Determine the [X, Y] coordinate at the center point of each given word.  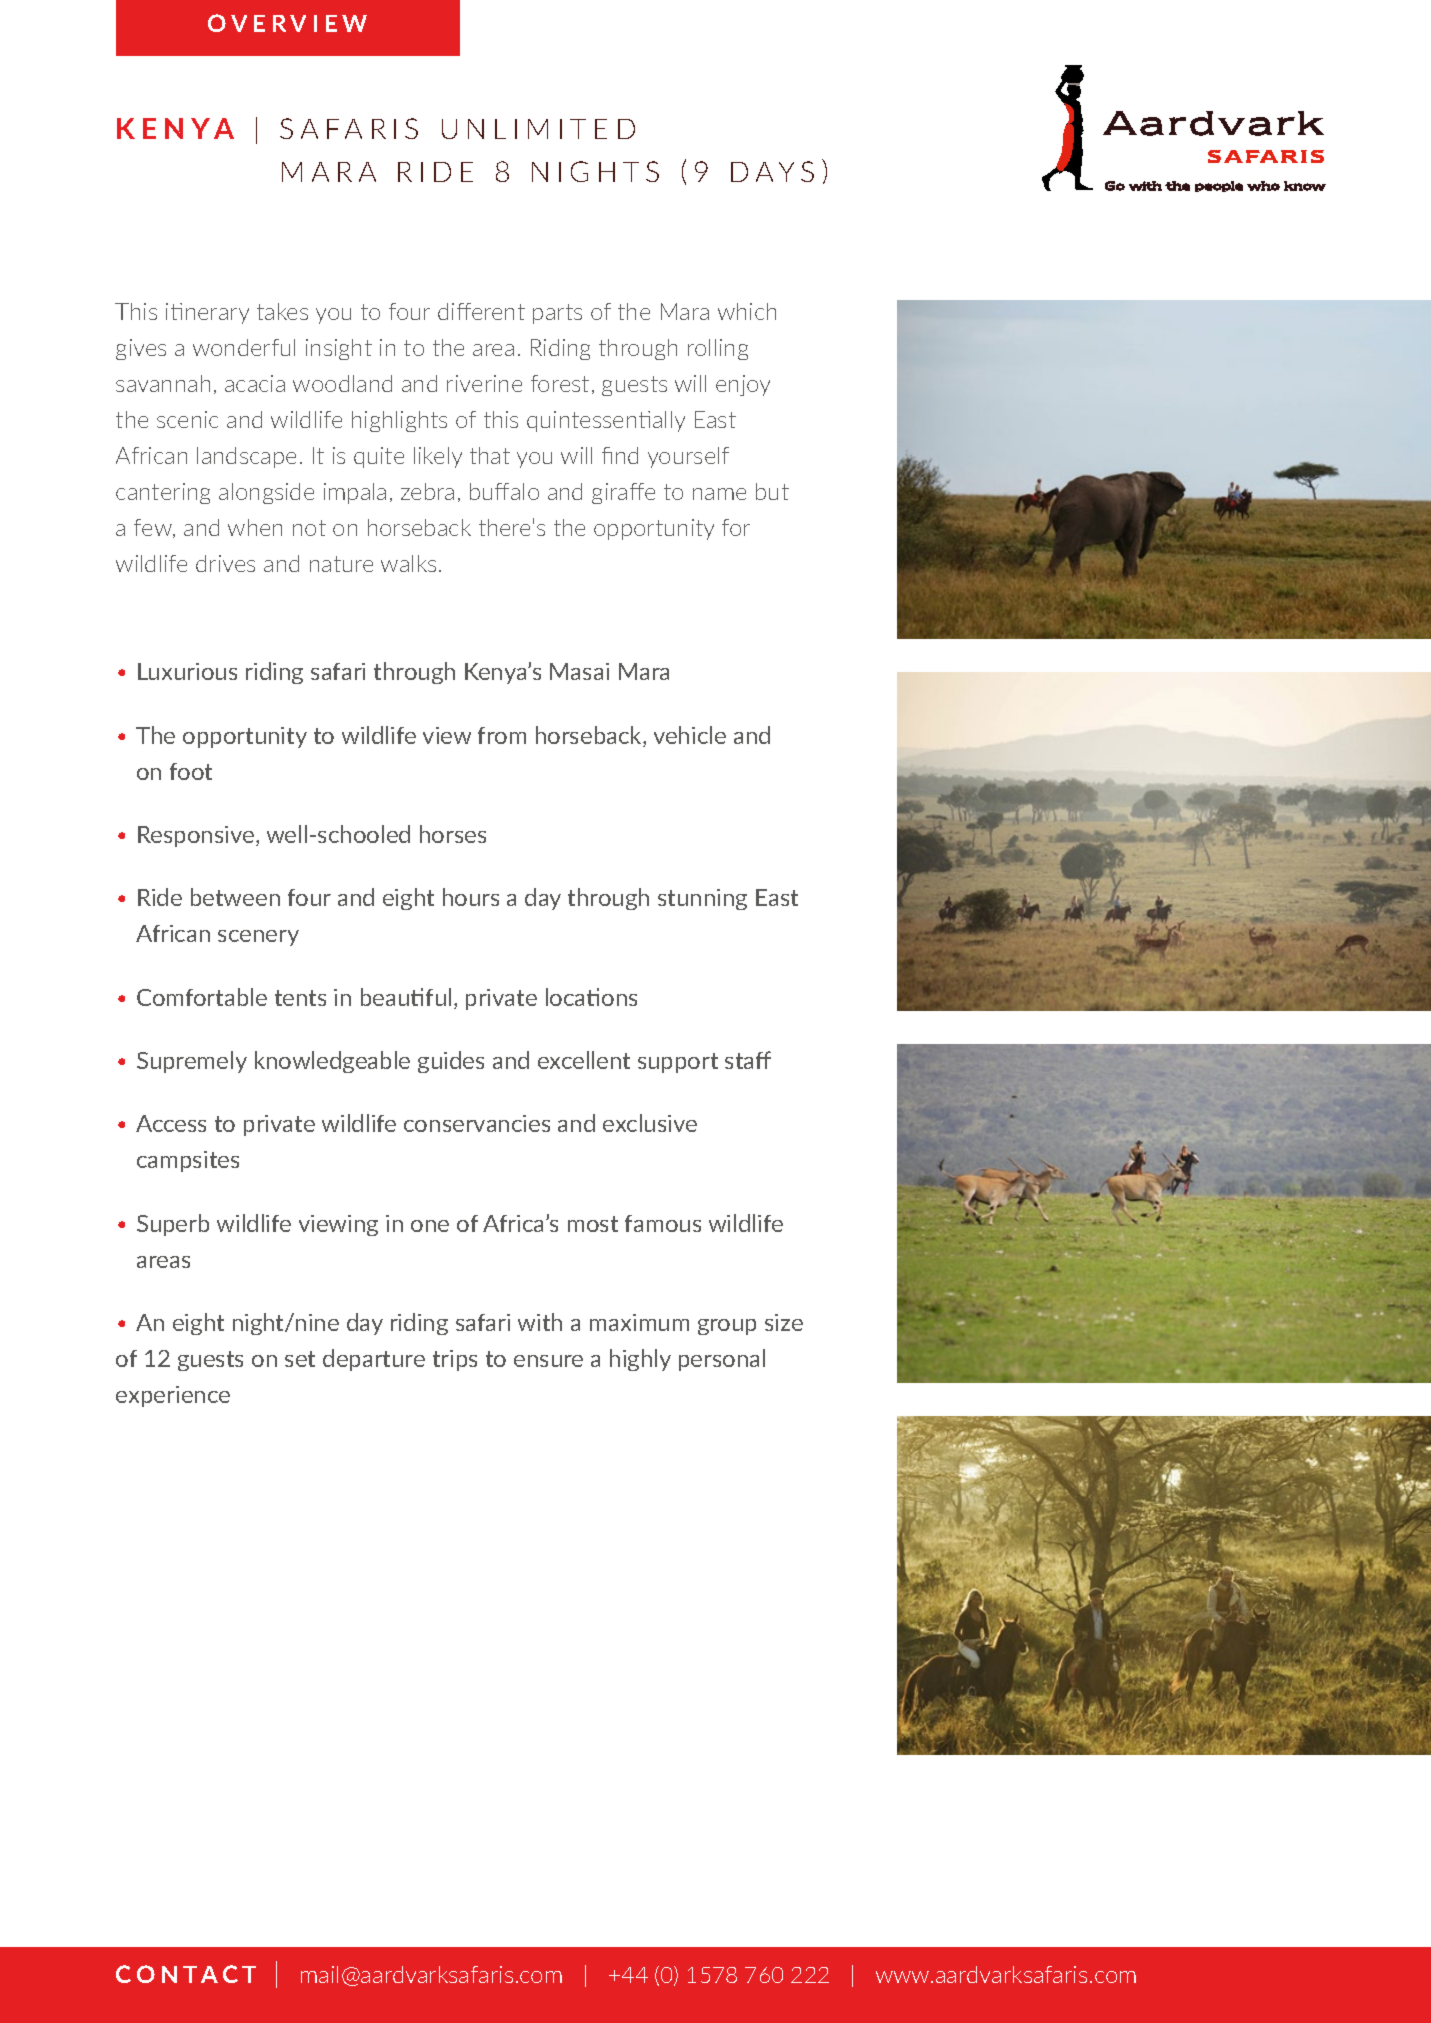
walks [408, 563]
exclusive [650, 1123]
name [719, 494]
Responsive [197, 836]
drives [225, 563]
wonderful [244, 347]
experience [173, 1396]
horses [453, 834]
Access [171, 1123]
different [481, 311]
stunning [702, 899]
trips [455, 1360]
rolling [718, 349]
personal [722, 1360]
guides [451, 1062]
